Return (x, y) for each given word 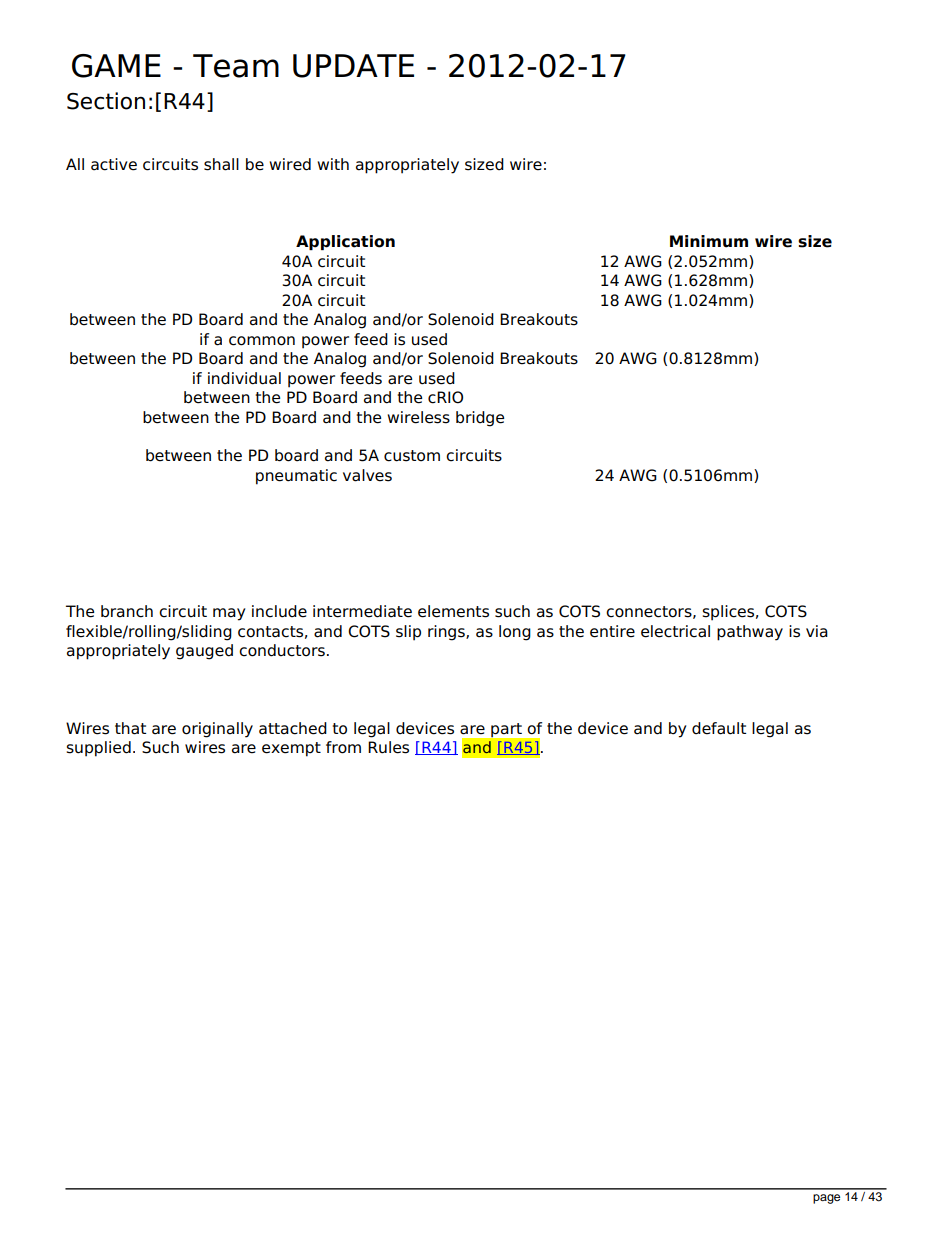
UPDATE (353, 66)
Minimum (709, 241)
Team (236, 66)
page (826, 1199)
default (719, 728)
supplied (99, 749)
